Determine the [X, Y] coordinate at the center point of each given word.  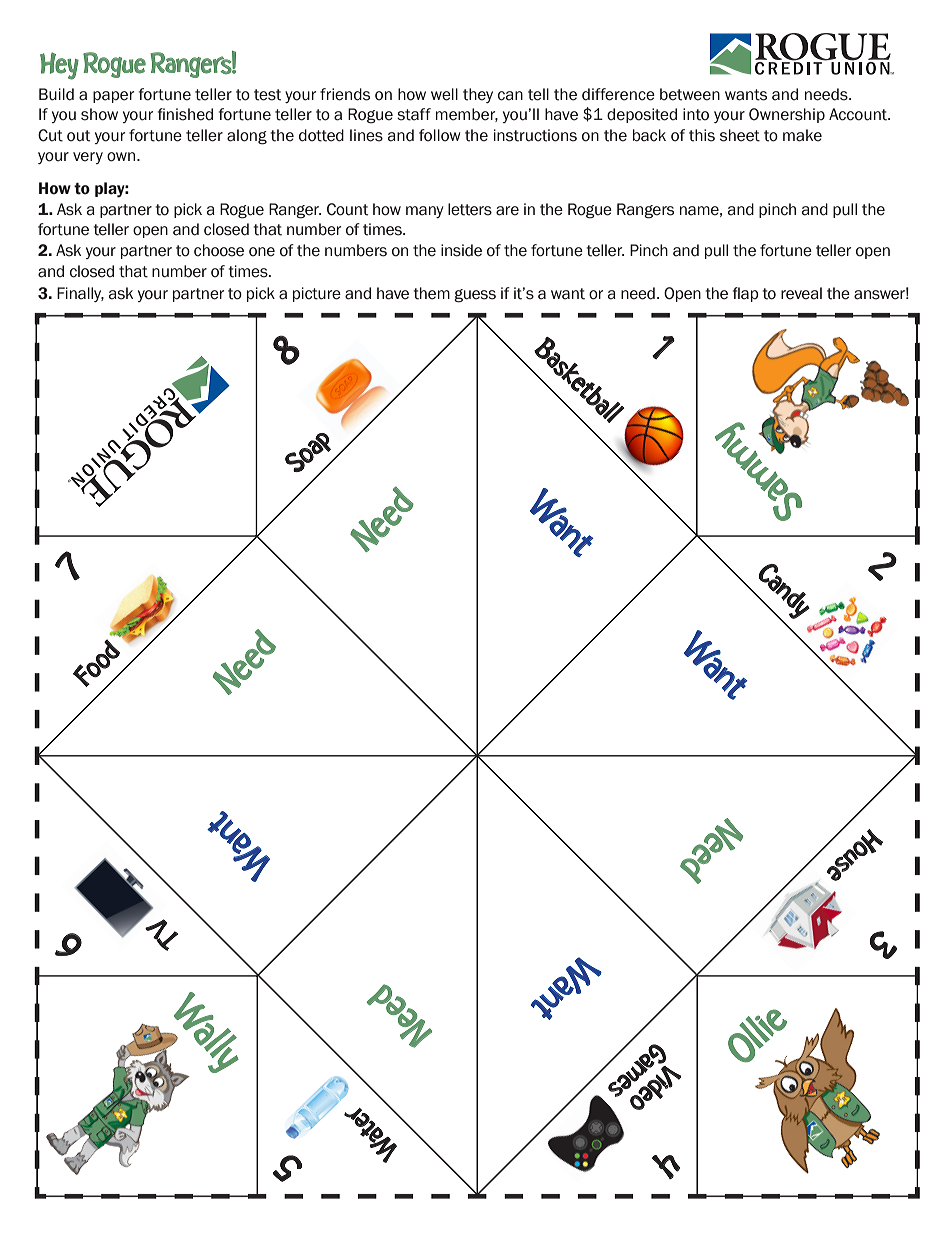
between [690, 94]
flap [746, 294]
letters [470, 209]
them [431, 293]
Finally [80, 294]
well [444, 94]
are [507, 211]
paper [113, 97]
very [88, 158]
